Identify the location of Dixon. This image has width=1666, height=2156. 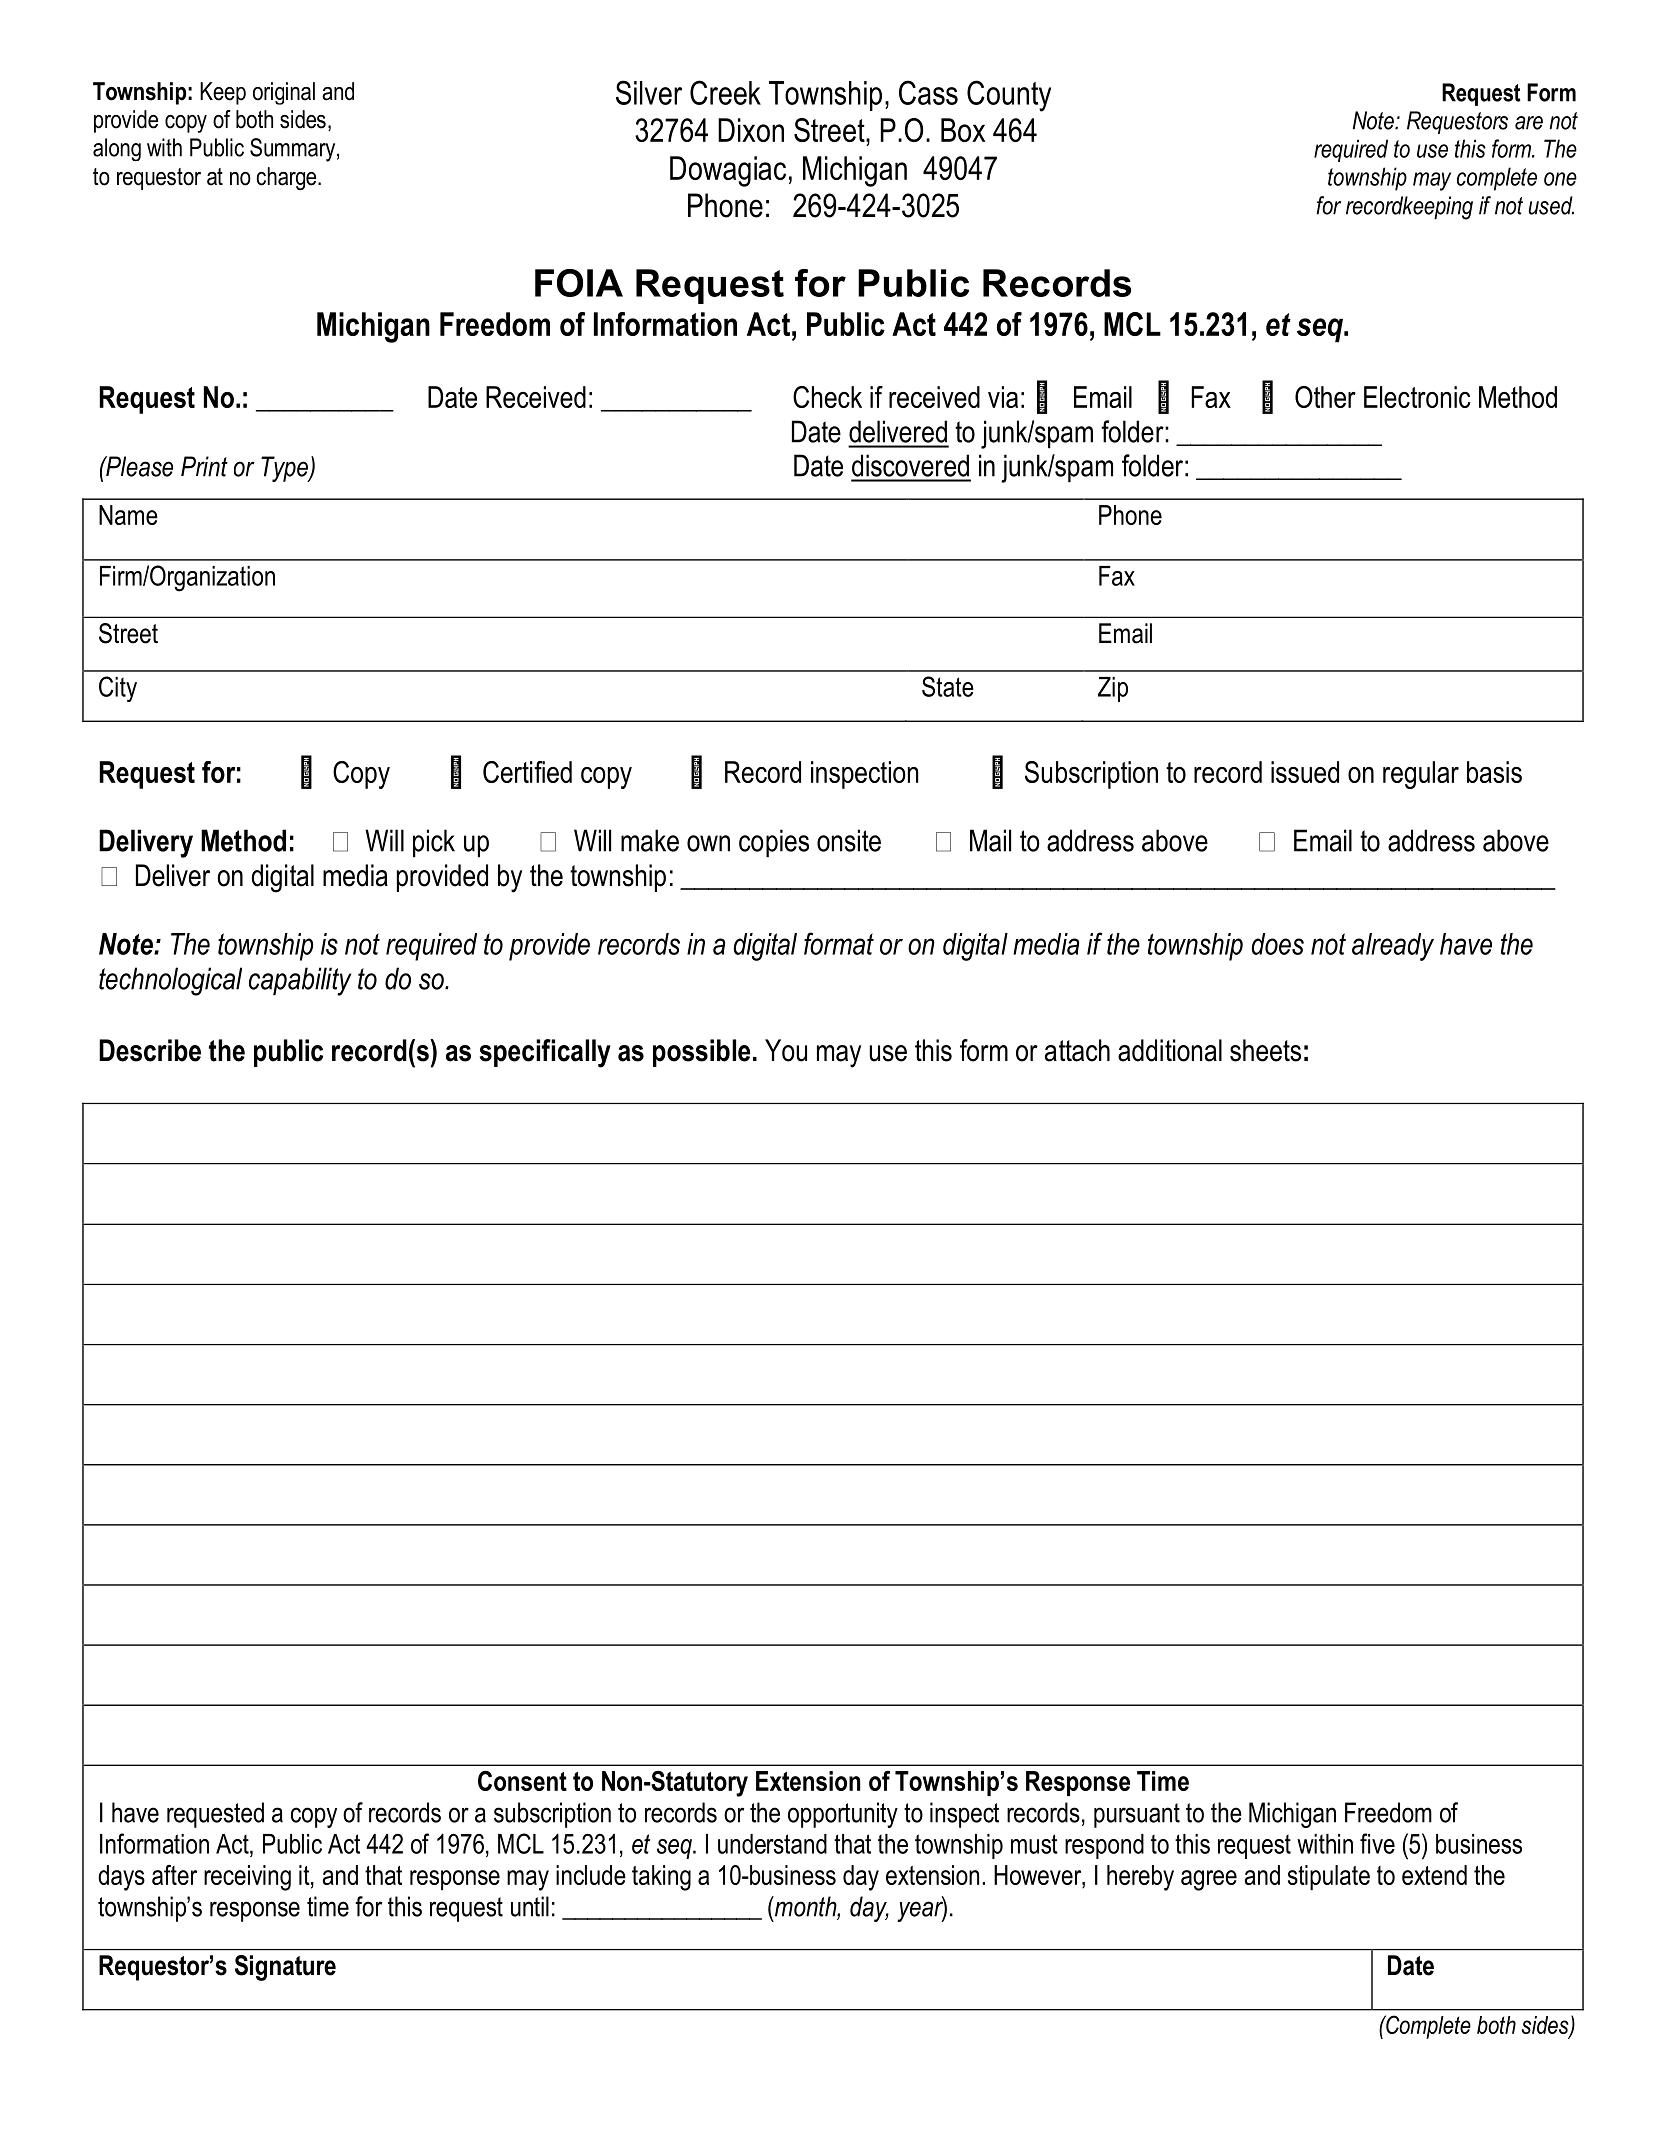
(751, 130).
